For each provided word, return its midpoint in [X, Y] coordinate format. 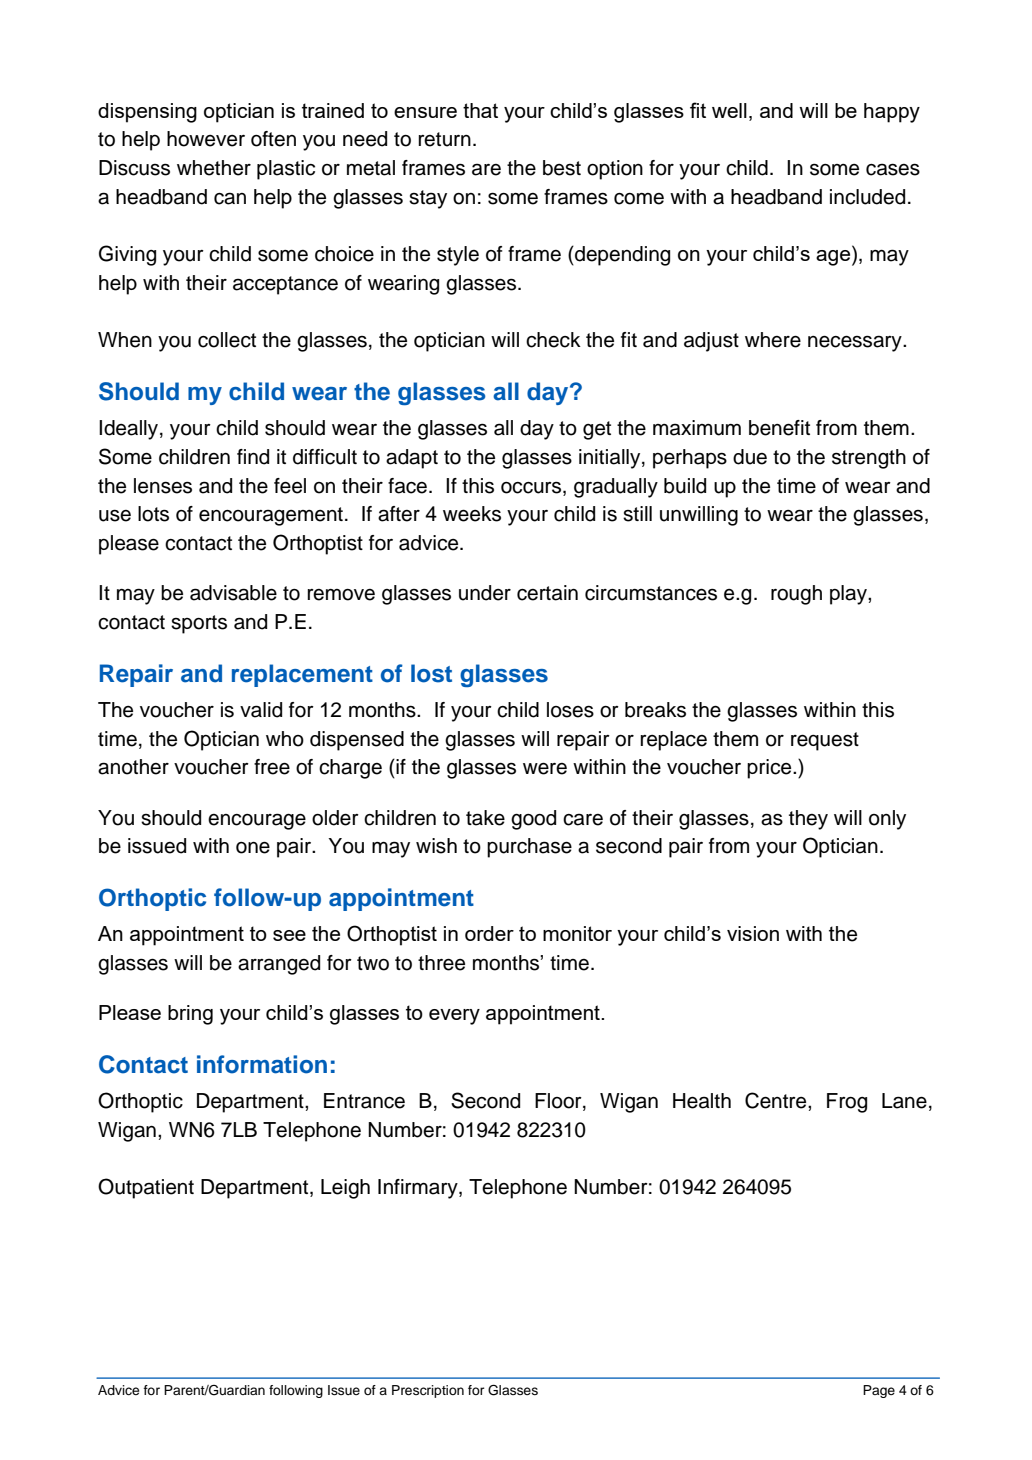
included [867, 197]
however [206, 139]
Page [879, 1391]
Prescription [428, 1391]
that [480, 110]
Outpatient [146, 1188]
